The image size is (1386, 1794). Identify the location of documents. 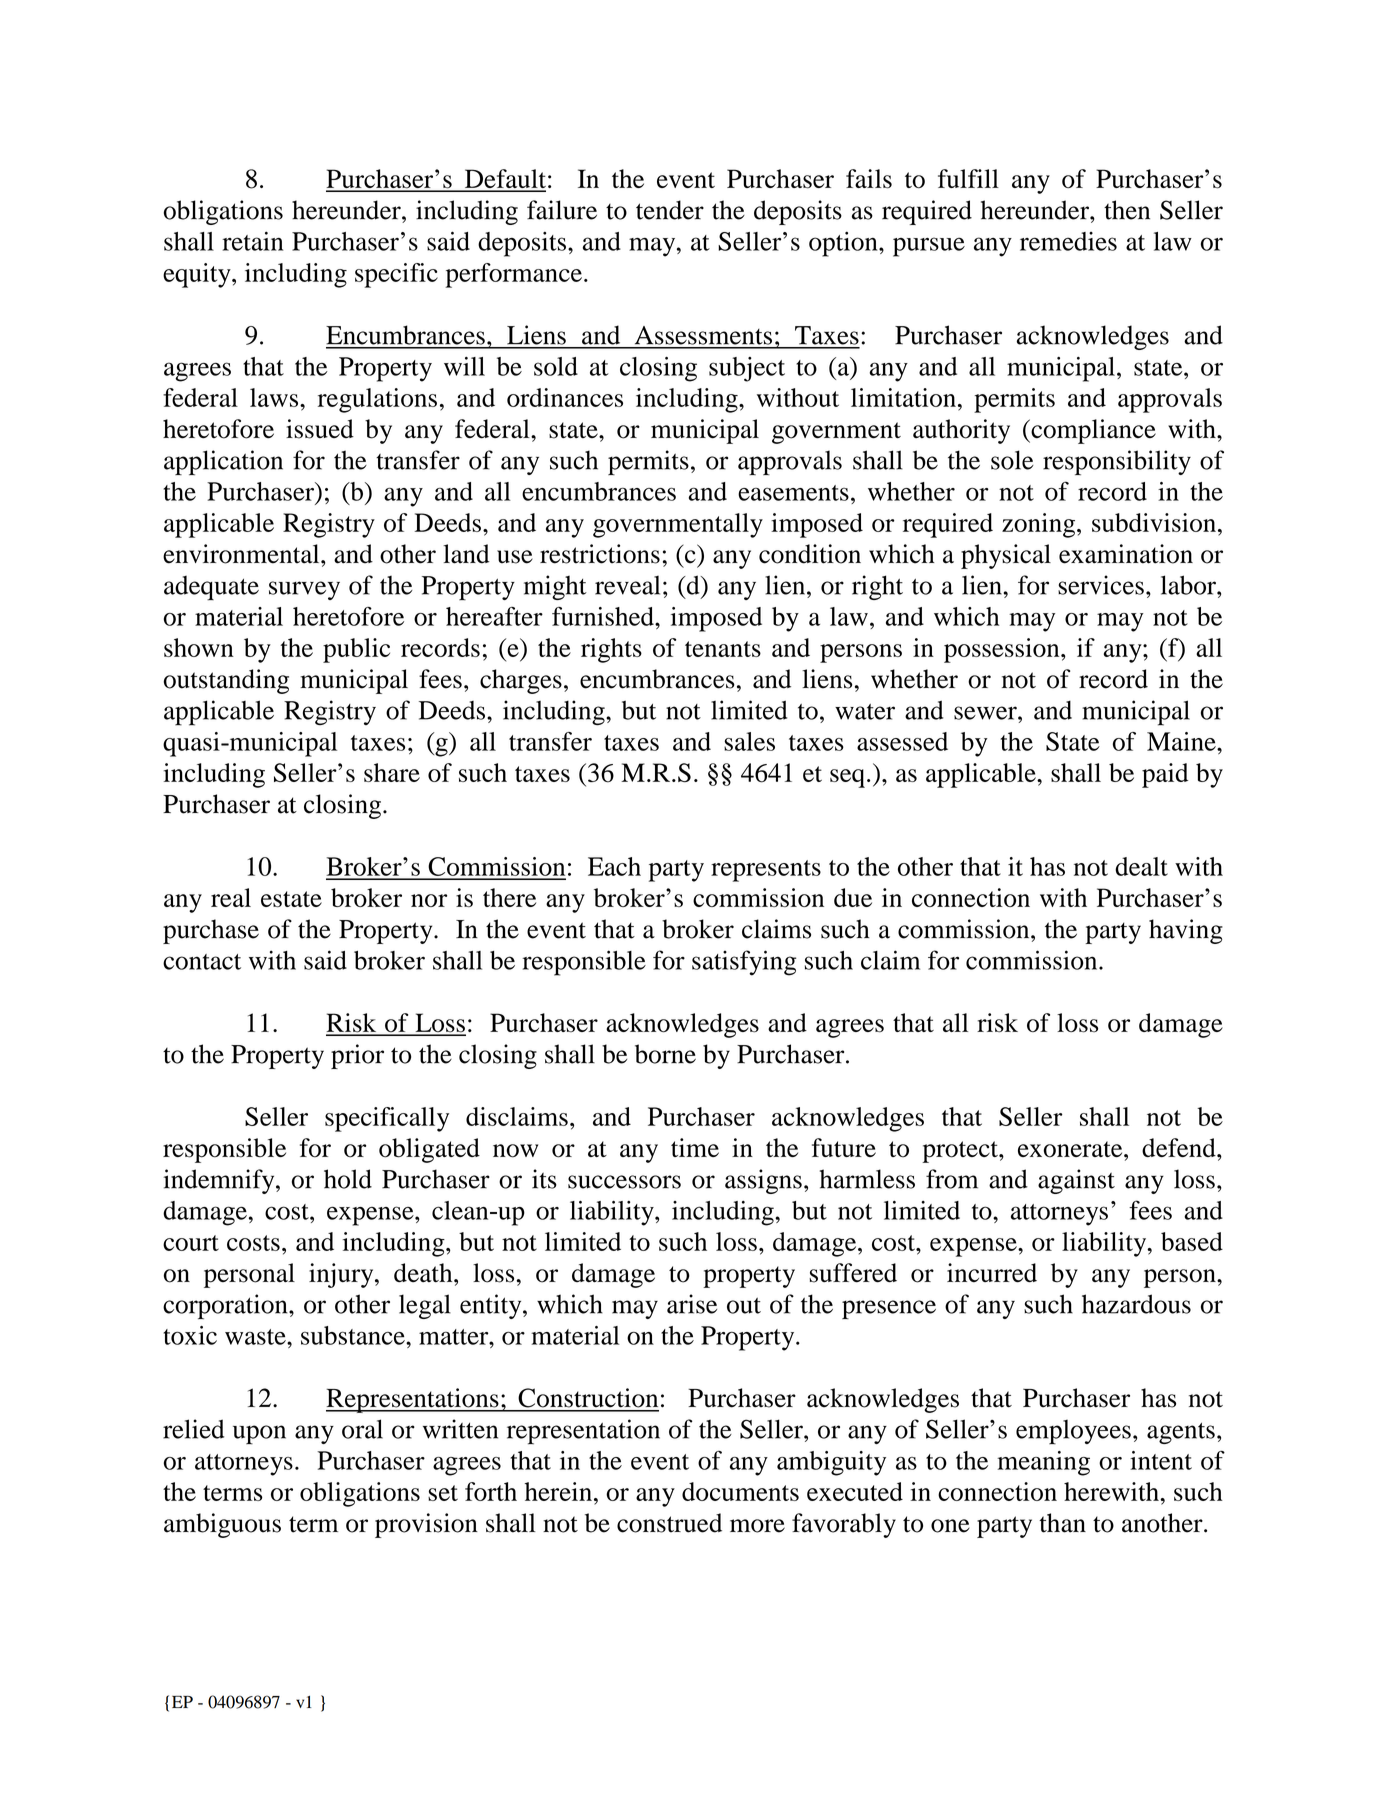
(740, 1491).
